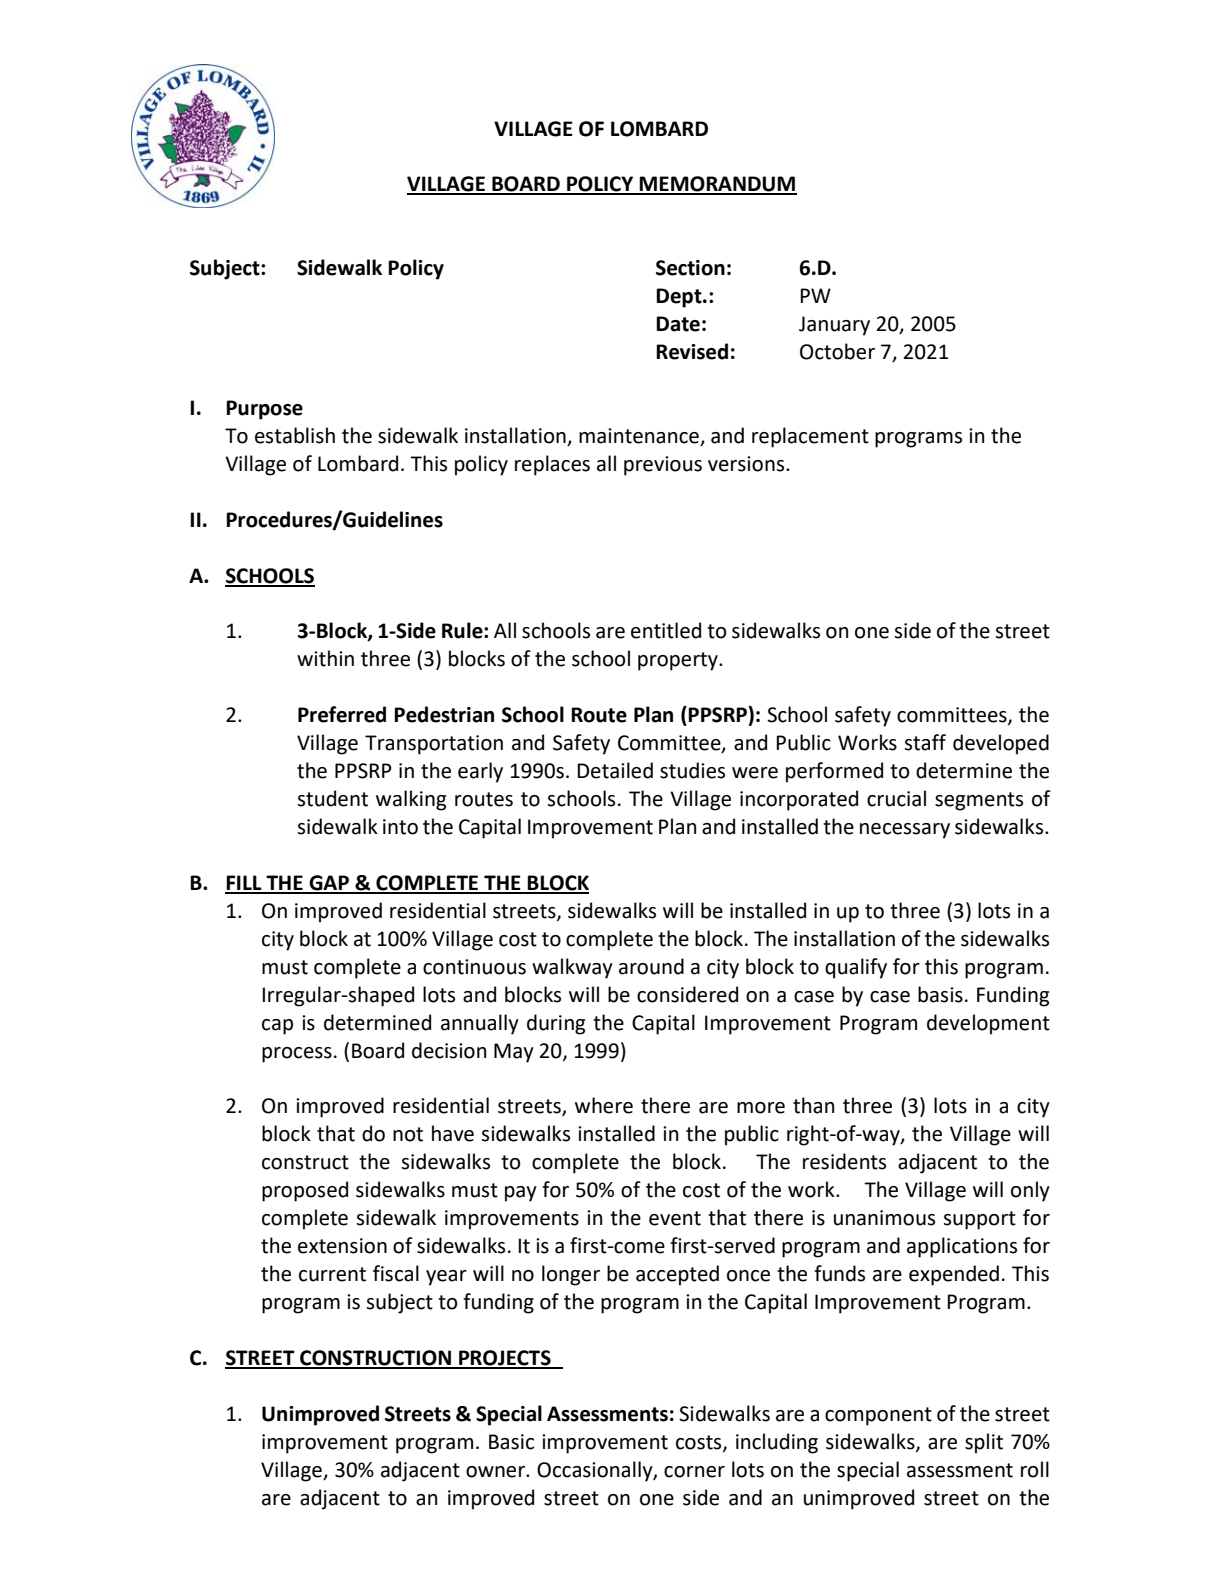 The image size is (1219, 1577). Describe the element at coordinates (408, 1134) in the screenshot. I see `not` at that location.
